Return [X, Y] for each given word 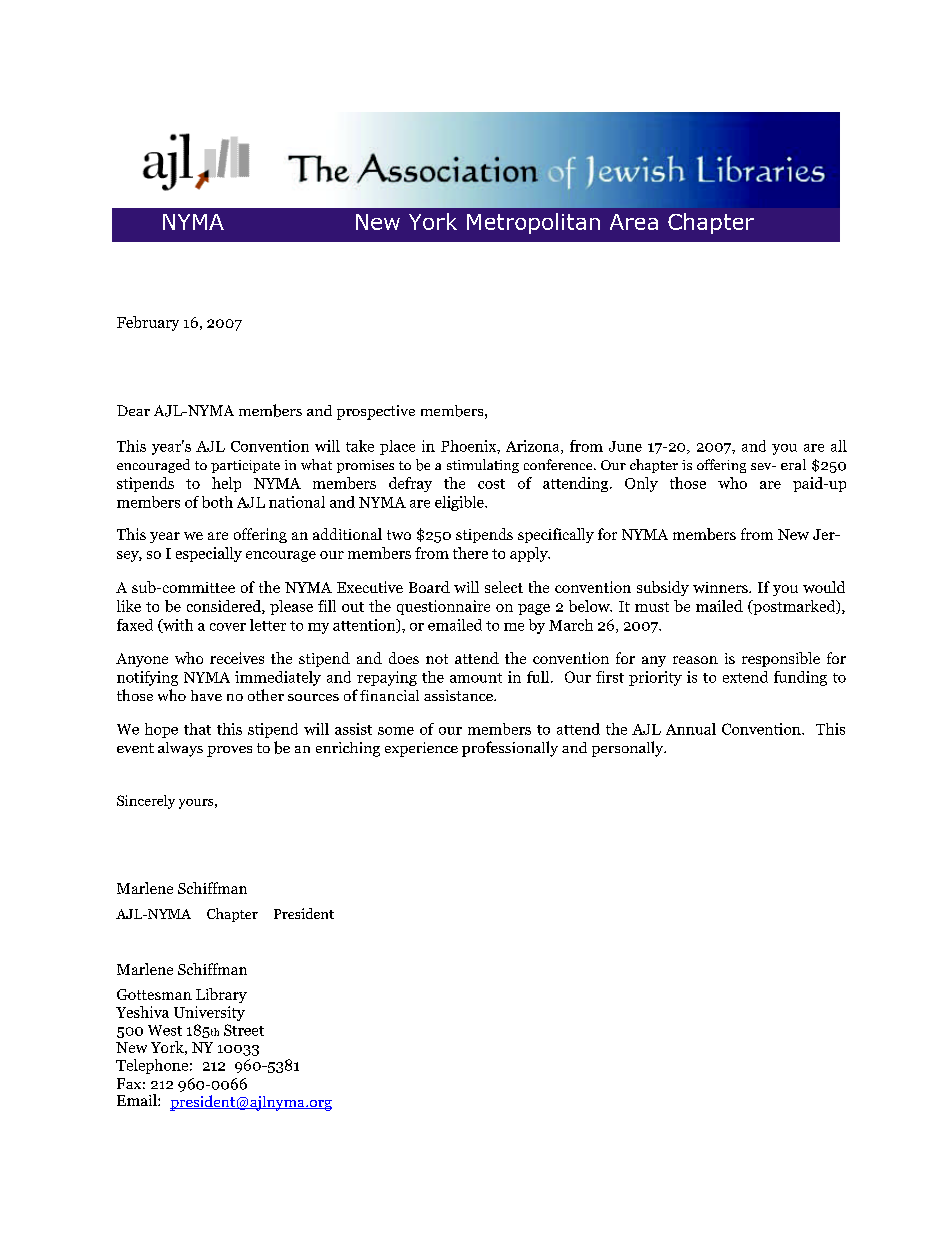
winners [721, 587]
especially [209, 554]
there [470, 553]
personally [629, 749]
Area [634, 222]
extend [745, 677]
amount [476, 678]
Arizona [534, 447]
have [206, 695]
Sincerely [146, 802]
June [625, 446]
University [209, 1013]
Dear [133, 410]
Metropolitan [533, 223]
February [148, 323]
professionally [510, 749]
